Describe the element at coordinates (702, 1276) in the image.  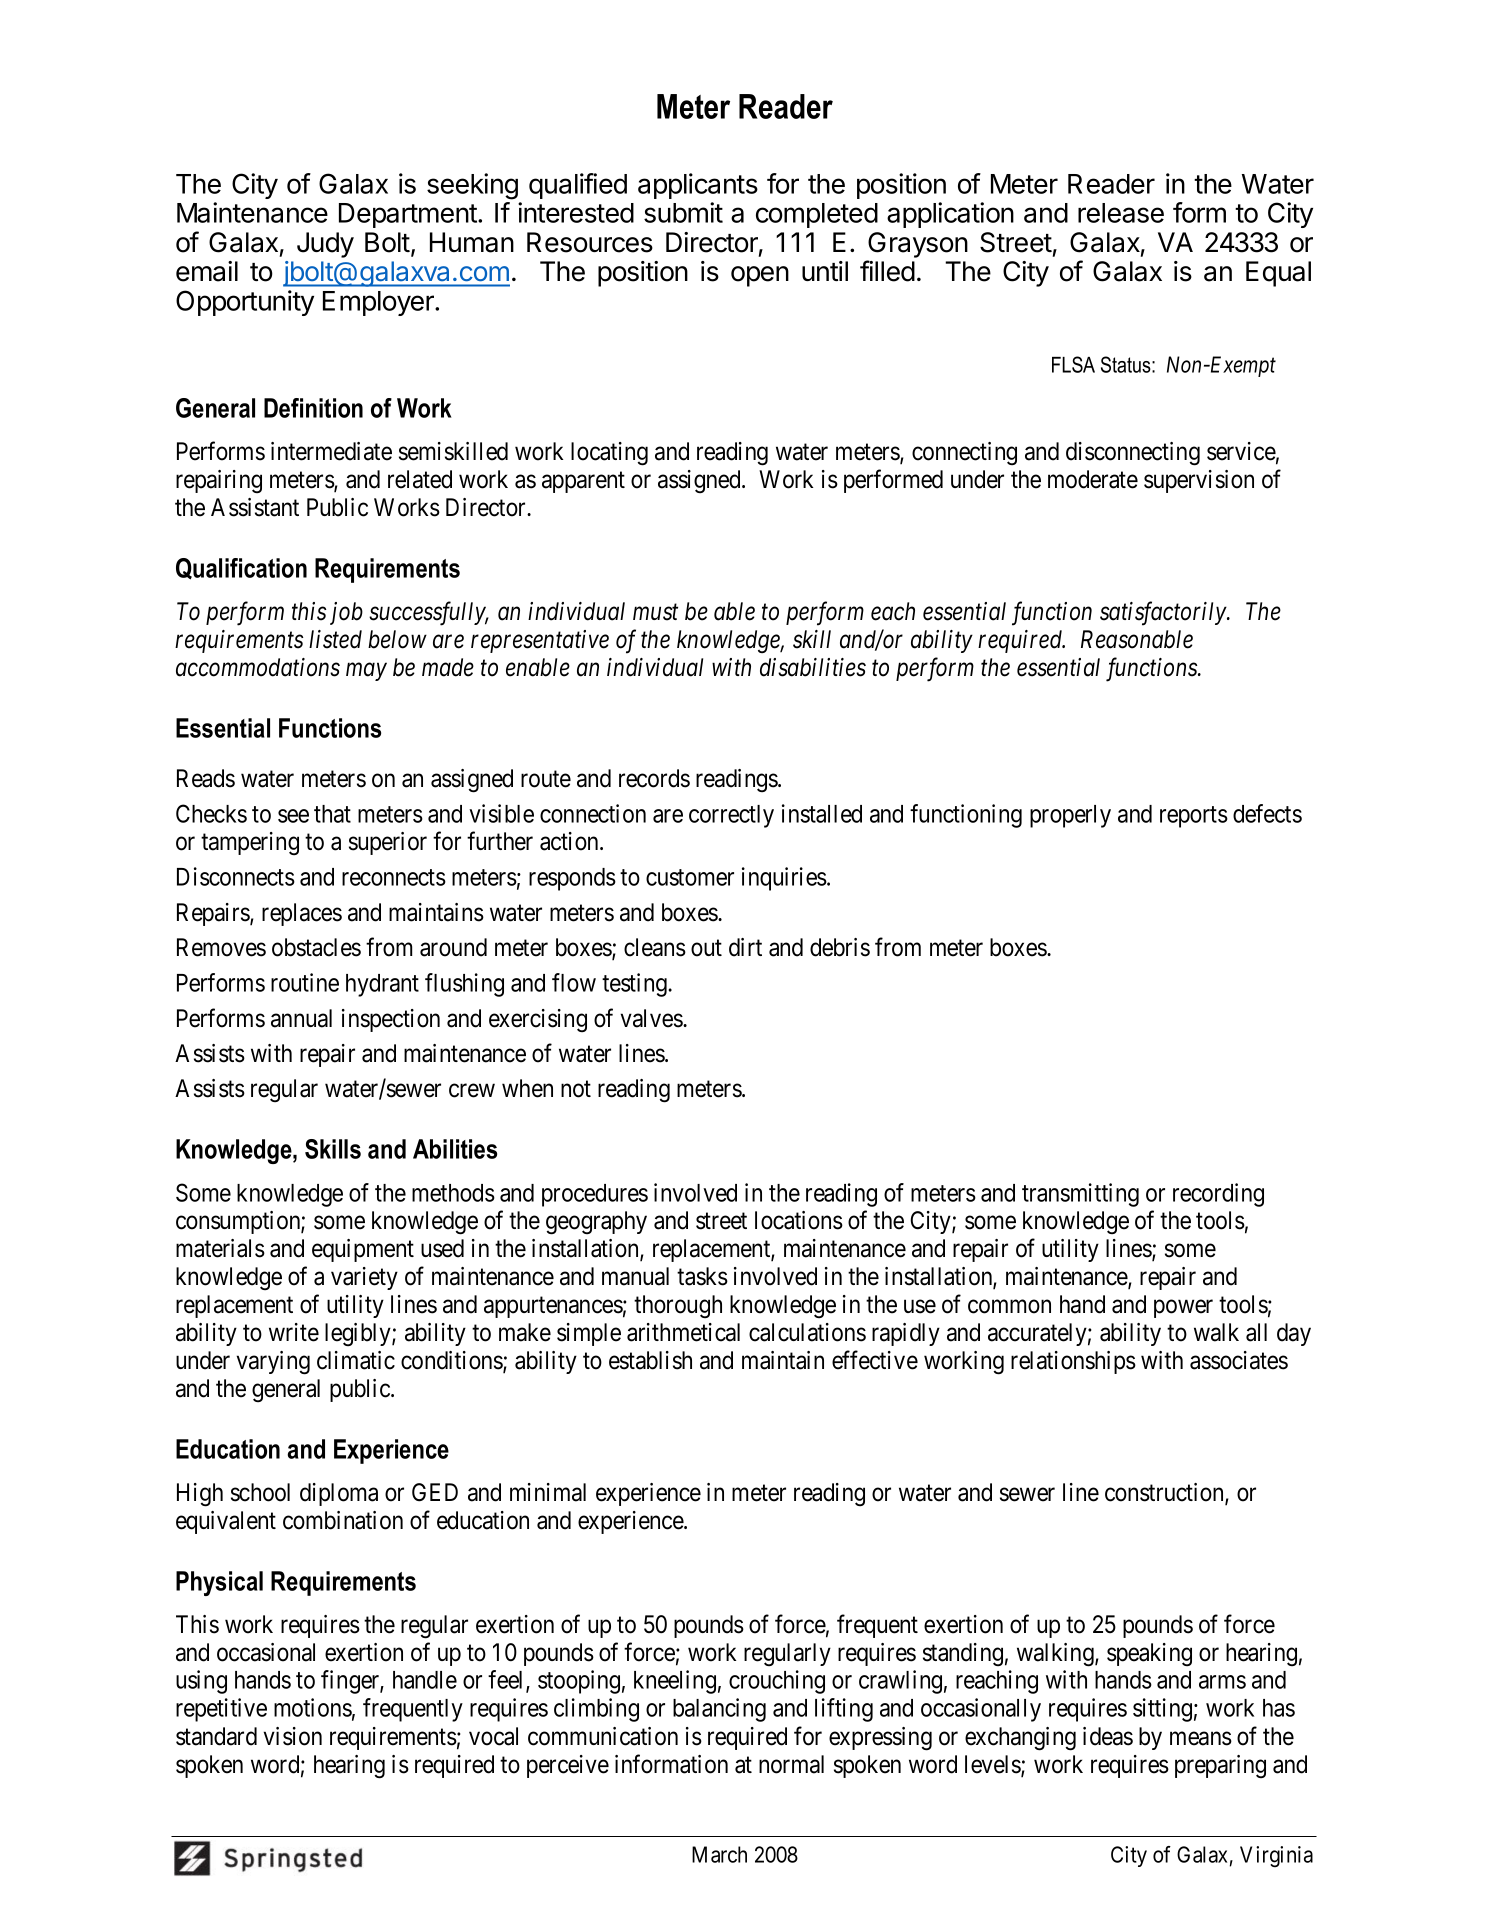
I see `tasks` at that location.
